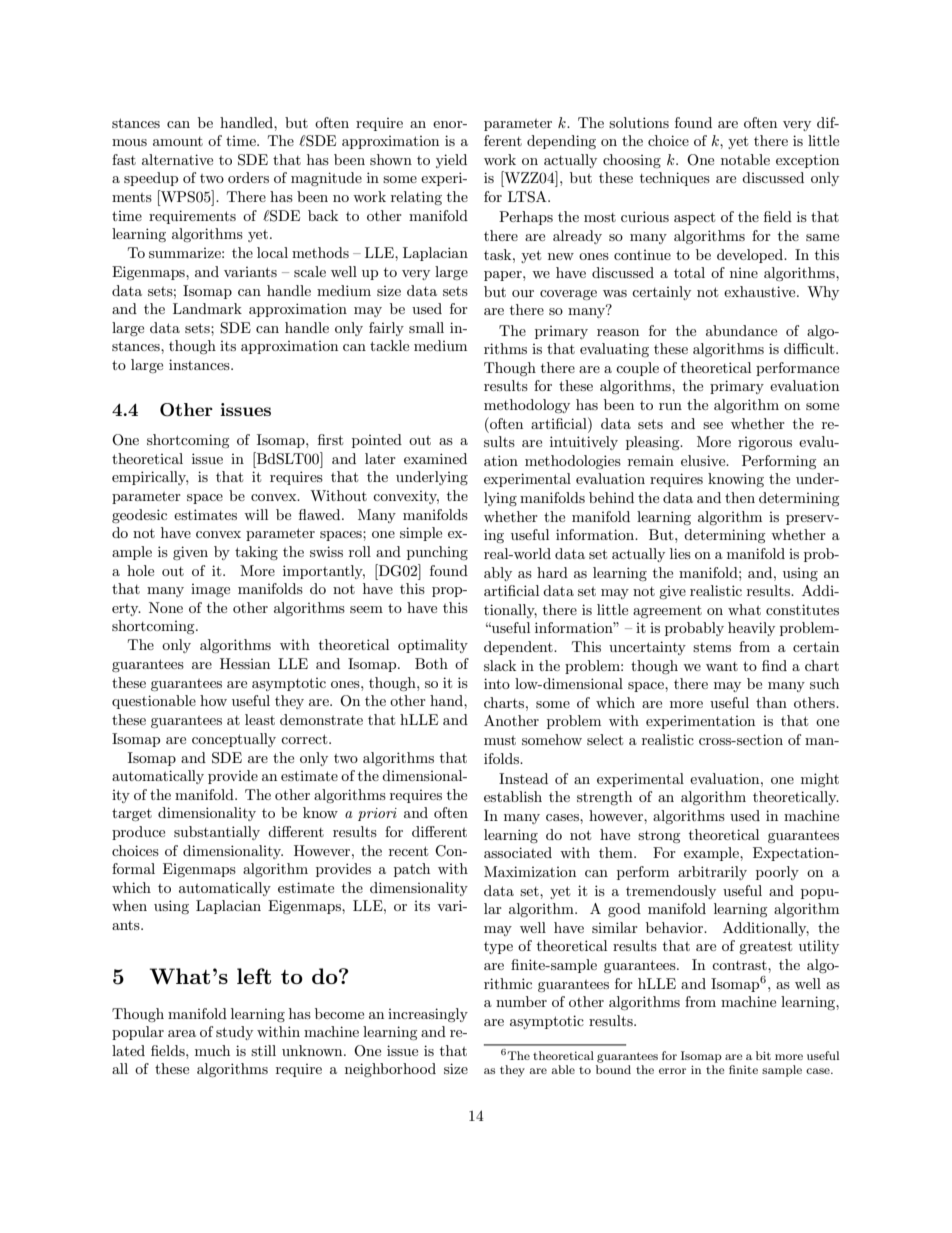 Image resolution: width=952 pixels, height=1233 pixels. What do you see at coordinates (672, 1071) in the screenshot?
I see `error` at bounding box center [672, 1071].
